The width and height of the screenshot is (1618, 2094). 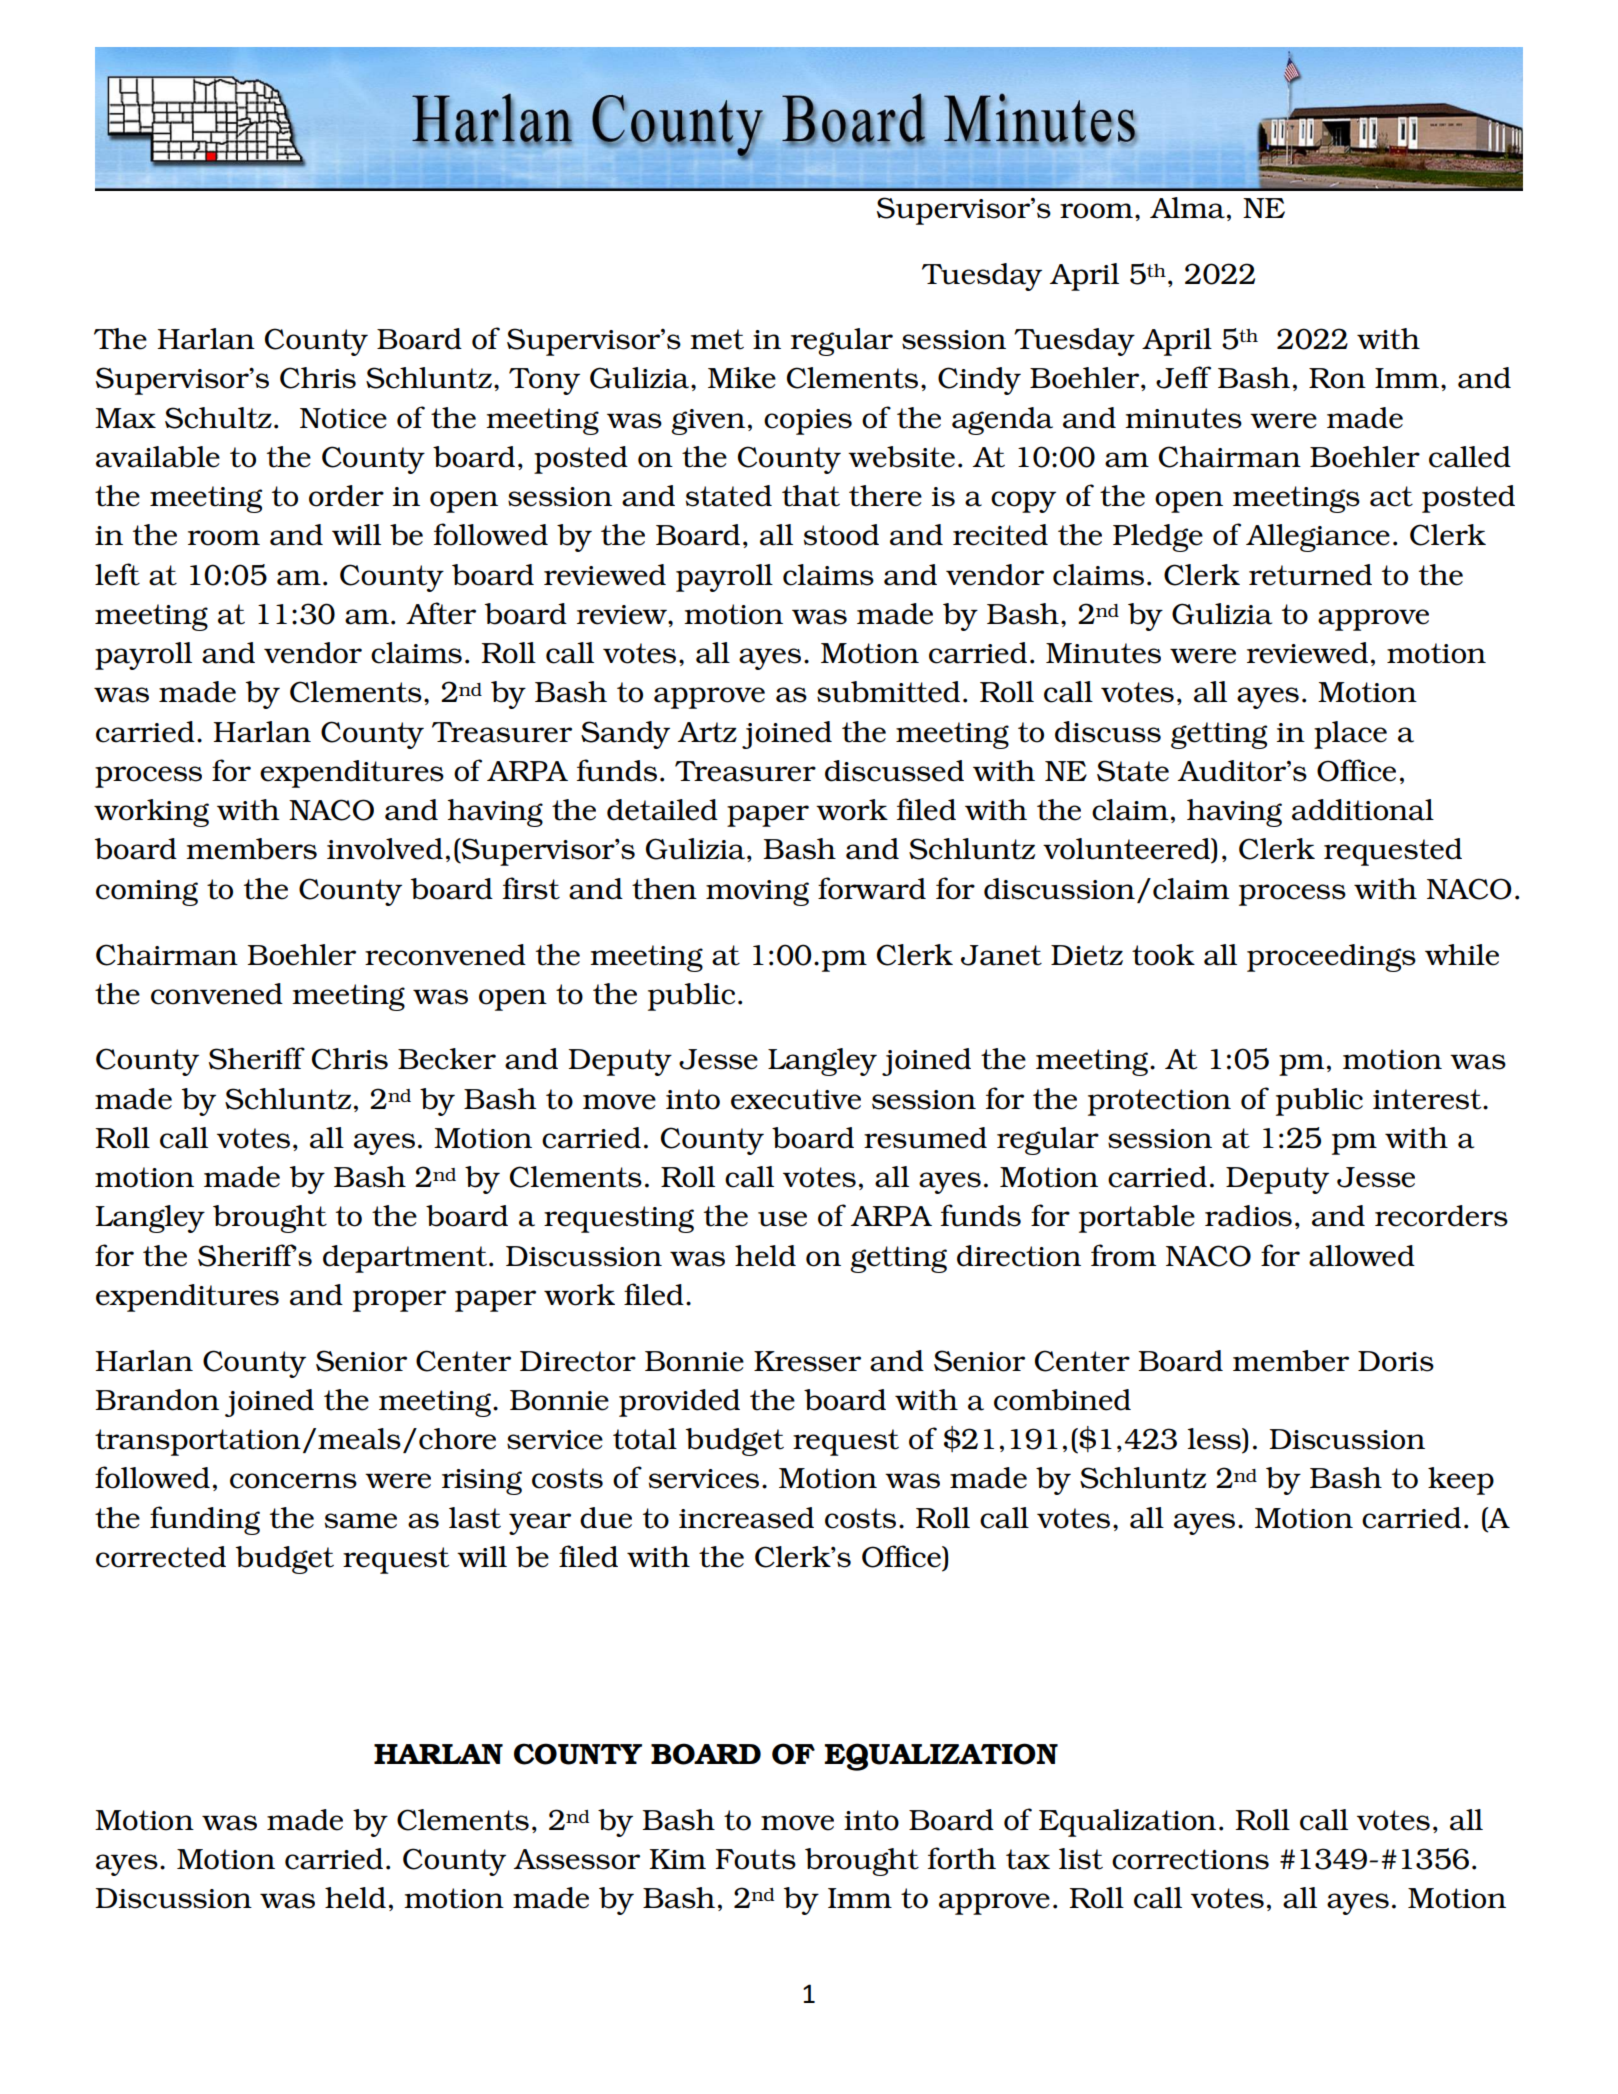 What do you see at coordinates (841, 535) in the screenshot?
I see `stood` at bounding box center [841, 535].
